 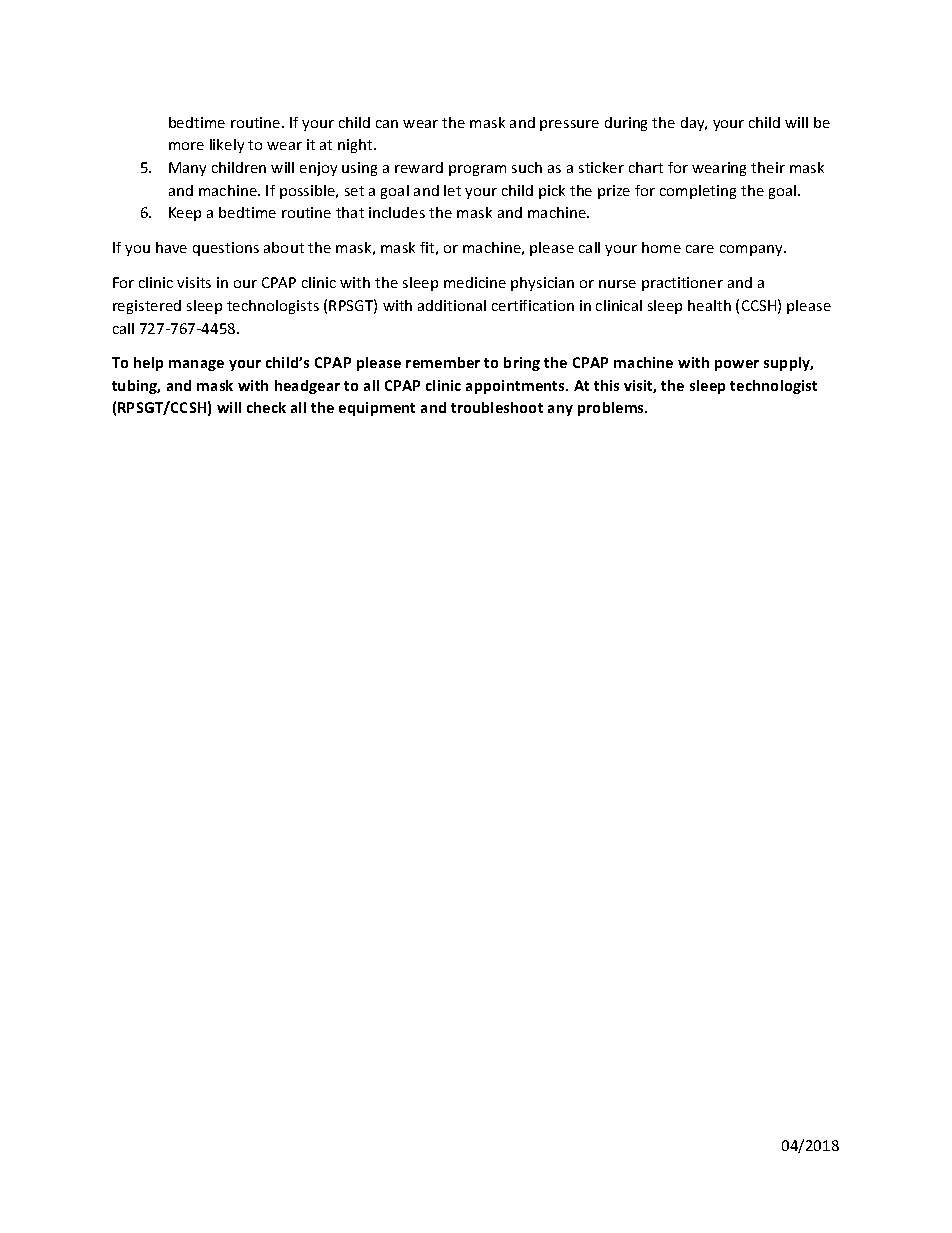 What do you see at coordinates (475, 282) in the screenshot?
I see `medicine` at bounding box center [475, 282].
